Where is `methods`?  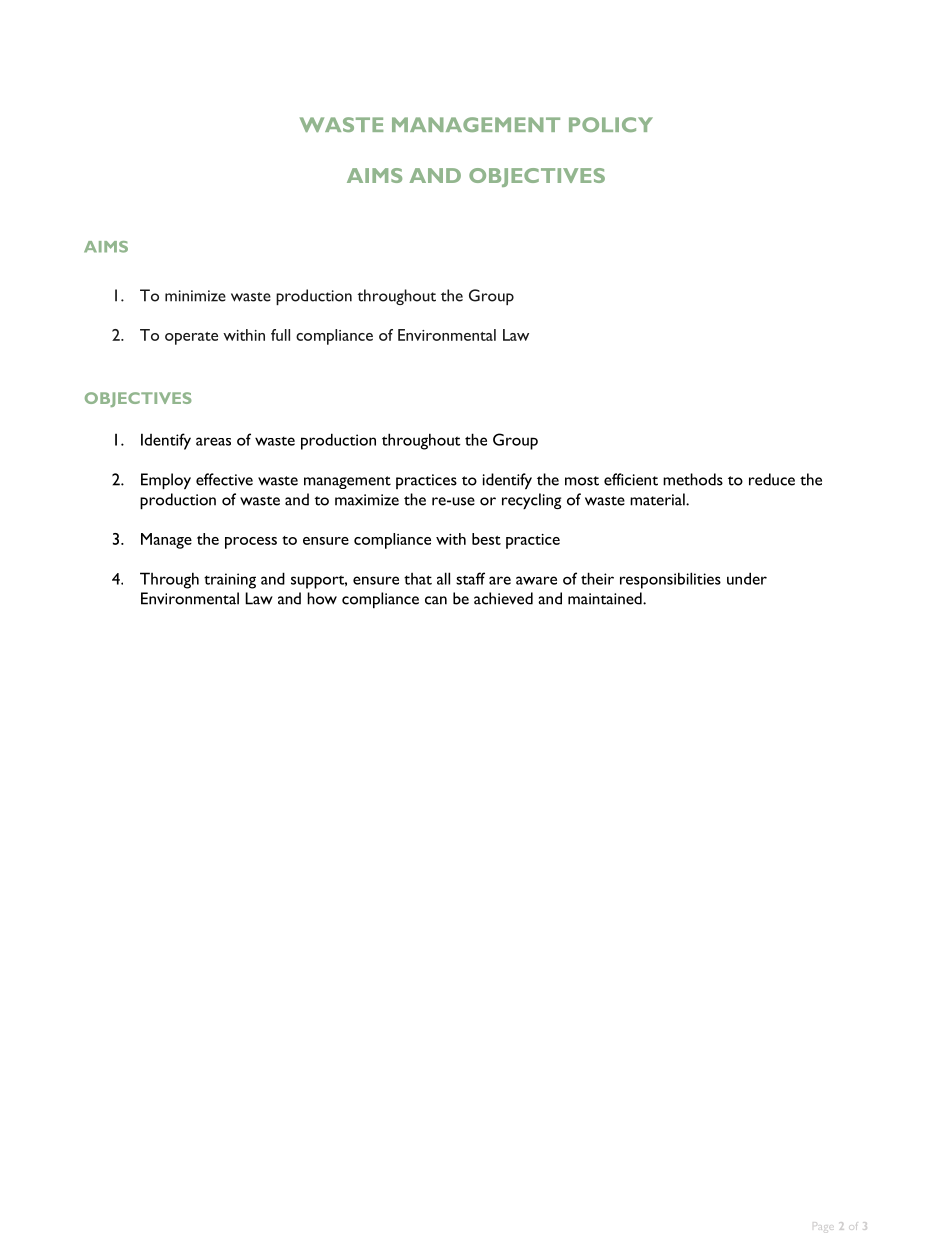 methods is located at coordinates (693, 479).
